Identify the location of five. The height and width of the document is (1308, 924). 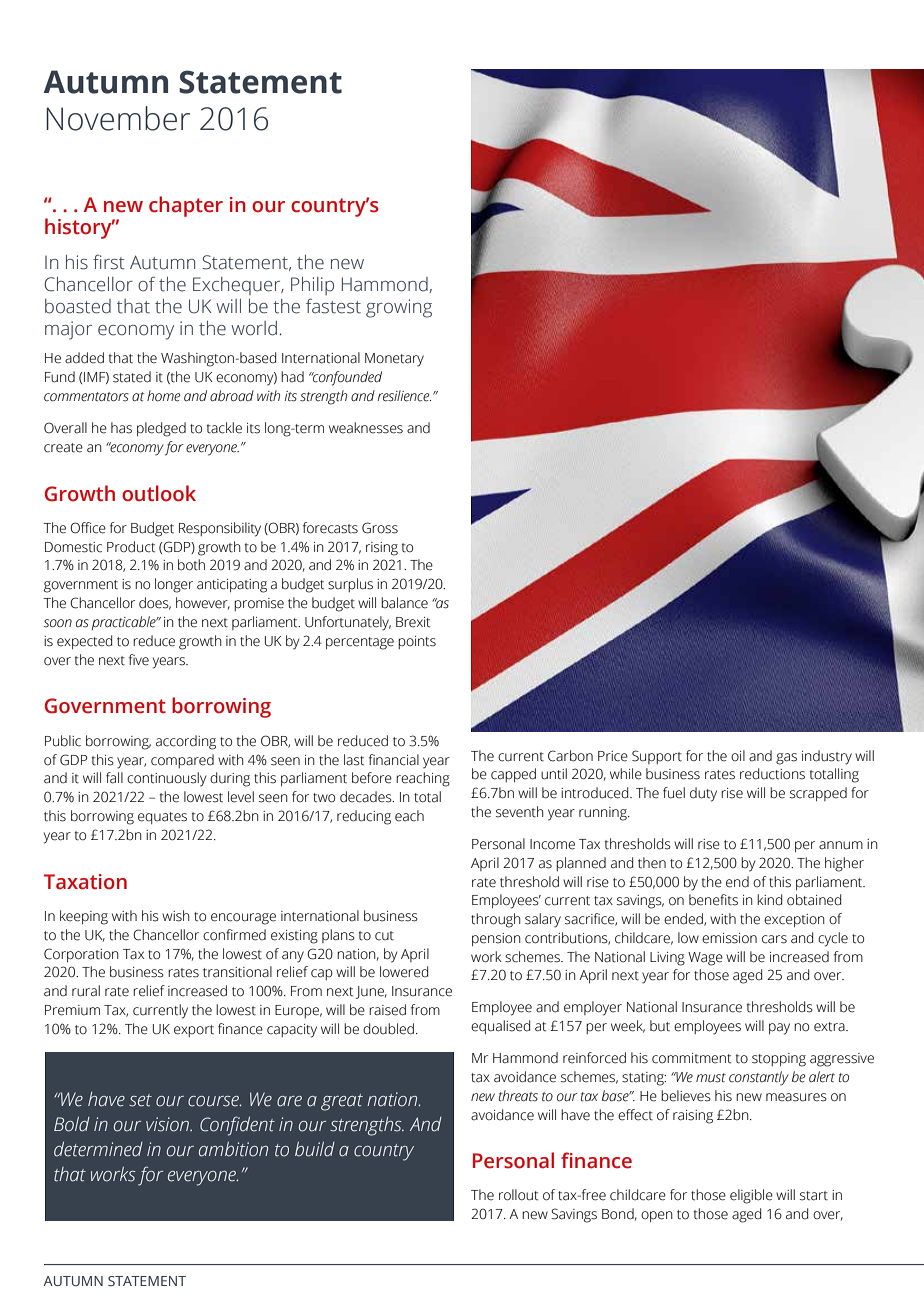
(139, 660).
